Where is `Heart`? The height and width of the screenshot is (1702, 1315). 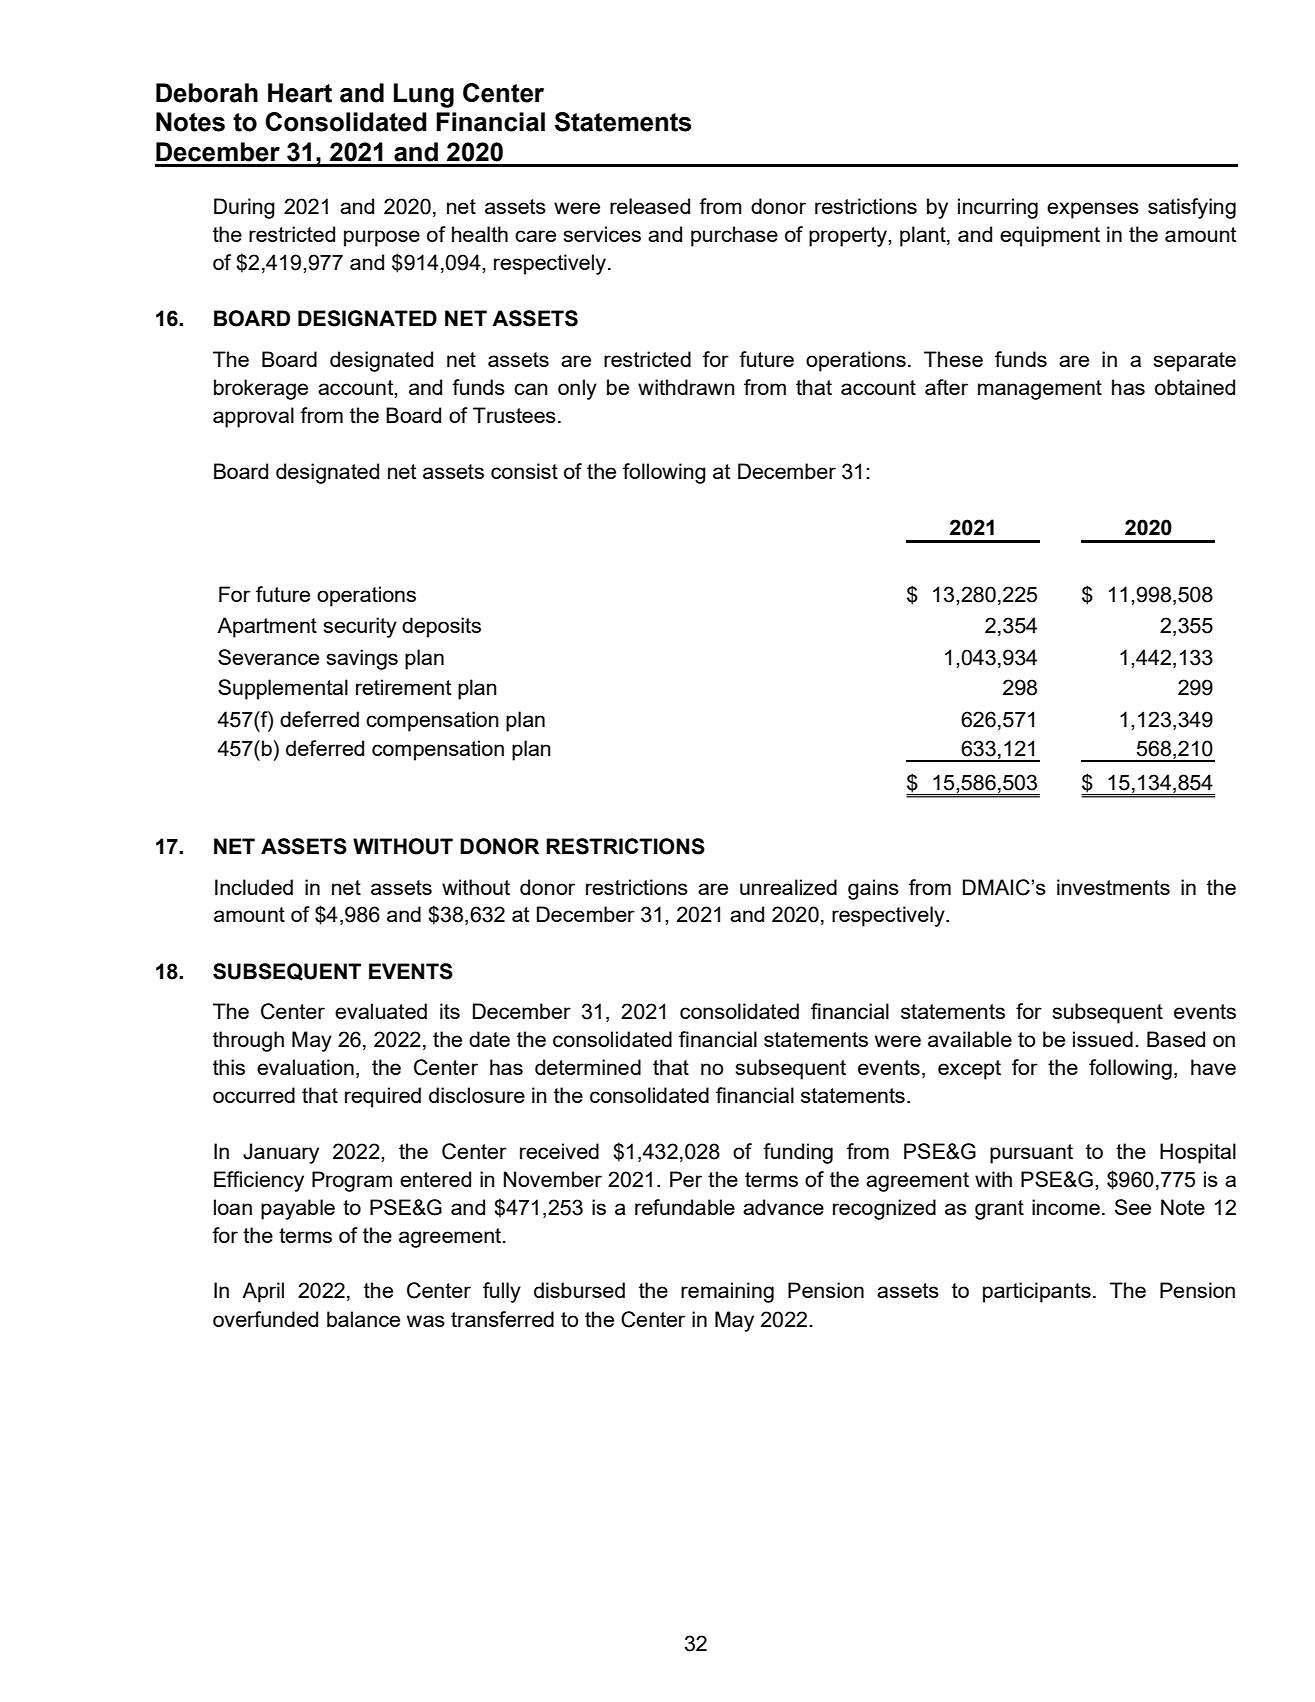 Heart is located at coordinates (300, 93).
